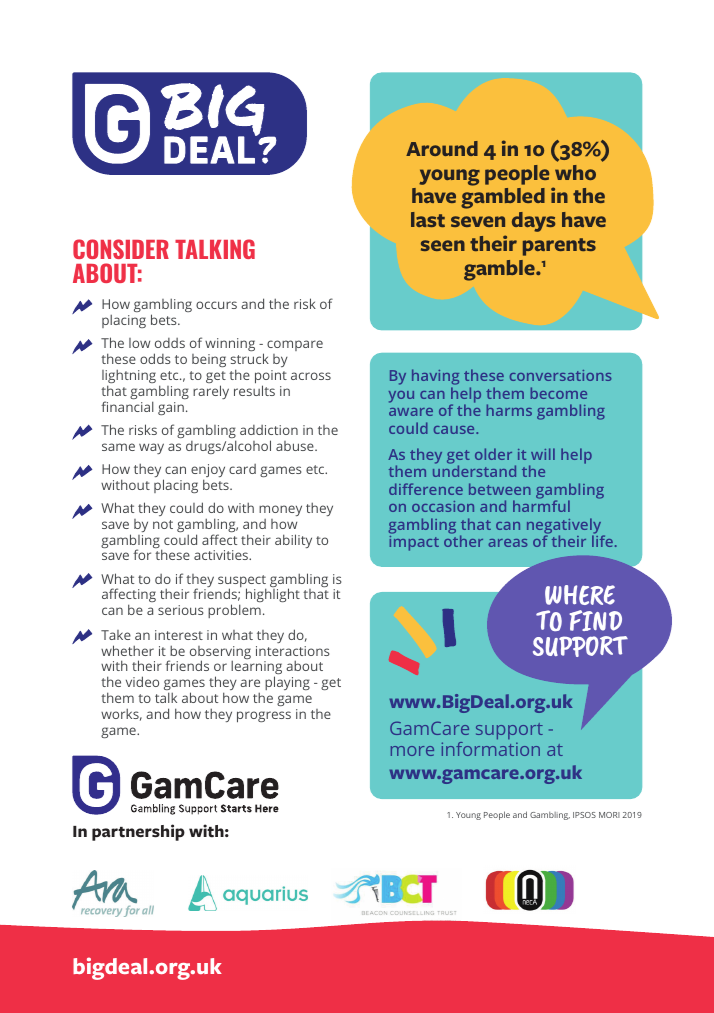 The image size is (714, 1013). I want to click on conversations, so click(560, 375).
